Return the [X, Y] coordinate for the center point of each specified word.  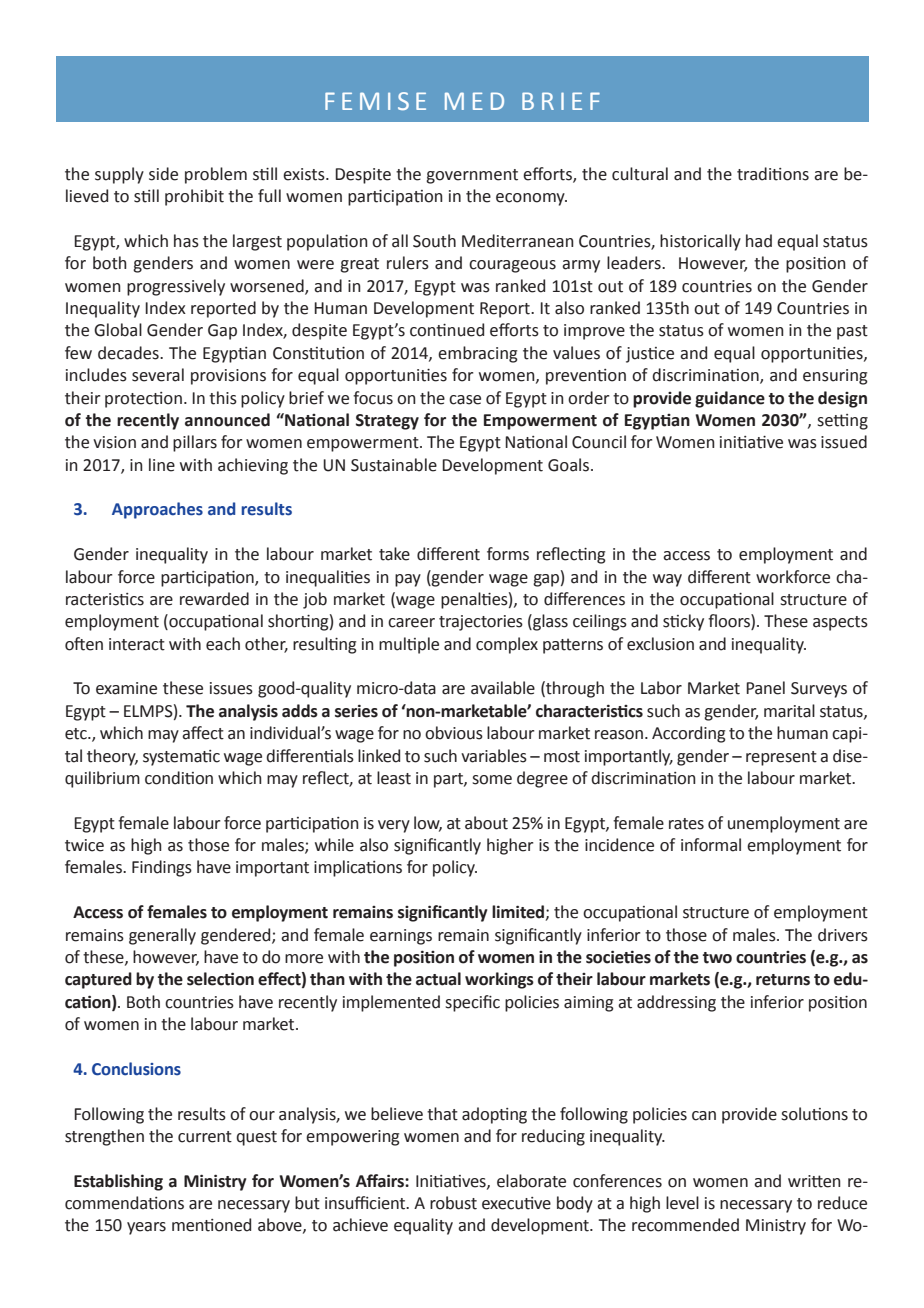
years [146, 1228]
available [503, 688]
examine [126, 688]
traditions [773, 174]
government [472, 176]
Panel [765, 688]
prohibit [194, 197]
